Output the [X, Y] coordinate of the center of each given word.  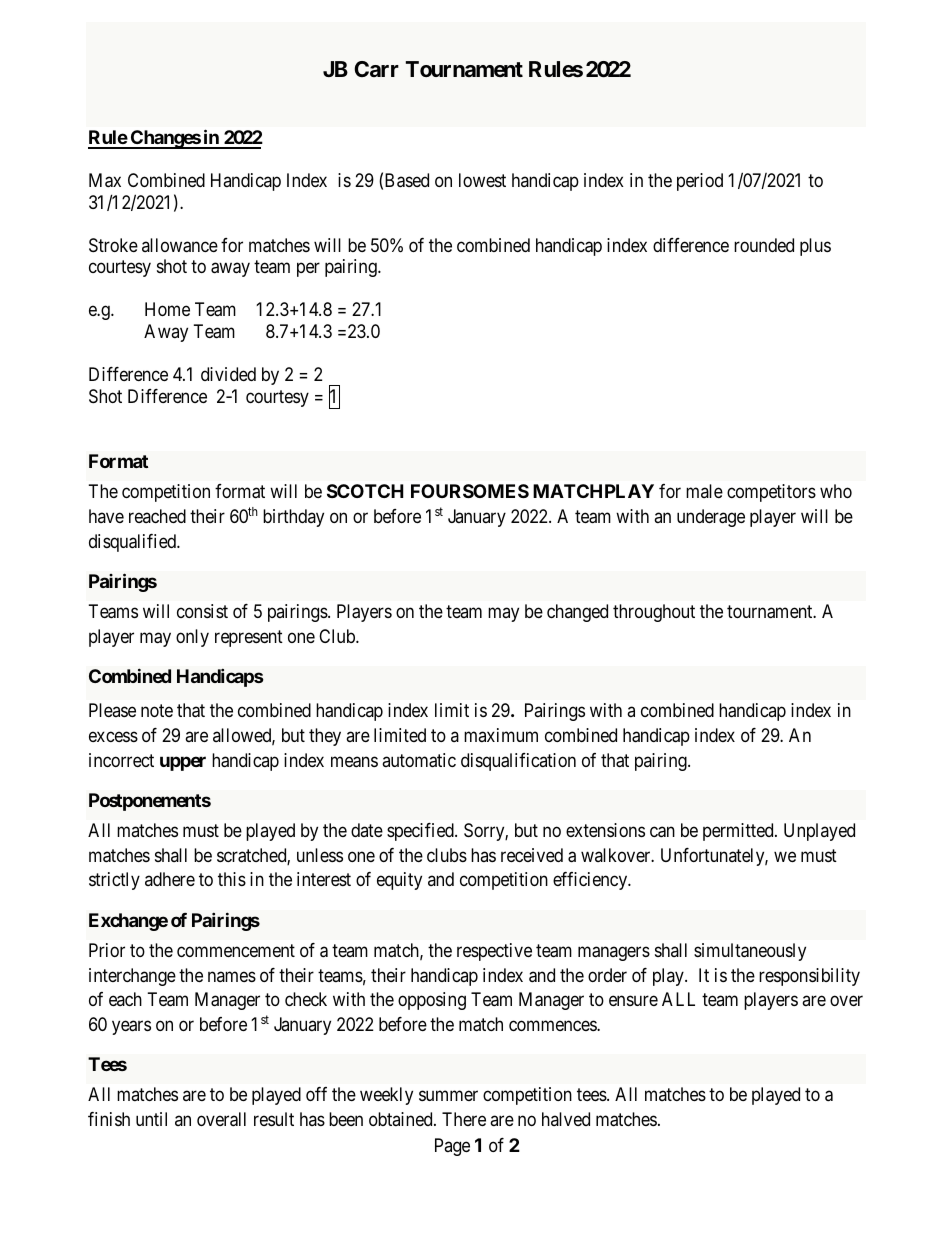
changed [577, 613]
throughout [654, 613]
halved [566, 1119]
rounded [764, 245]
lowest [482, 180]
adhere [170, 879]
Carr [376, 69]
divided [228, 374]
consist [202, 611]
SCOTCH [365, 491]
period [700, 182]
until [151, 1119]
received [532, 855]
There [464, 1119]
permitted [739, 832]
